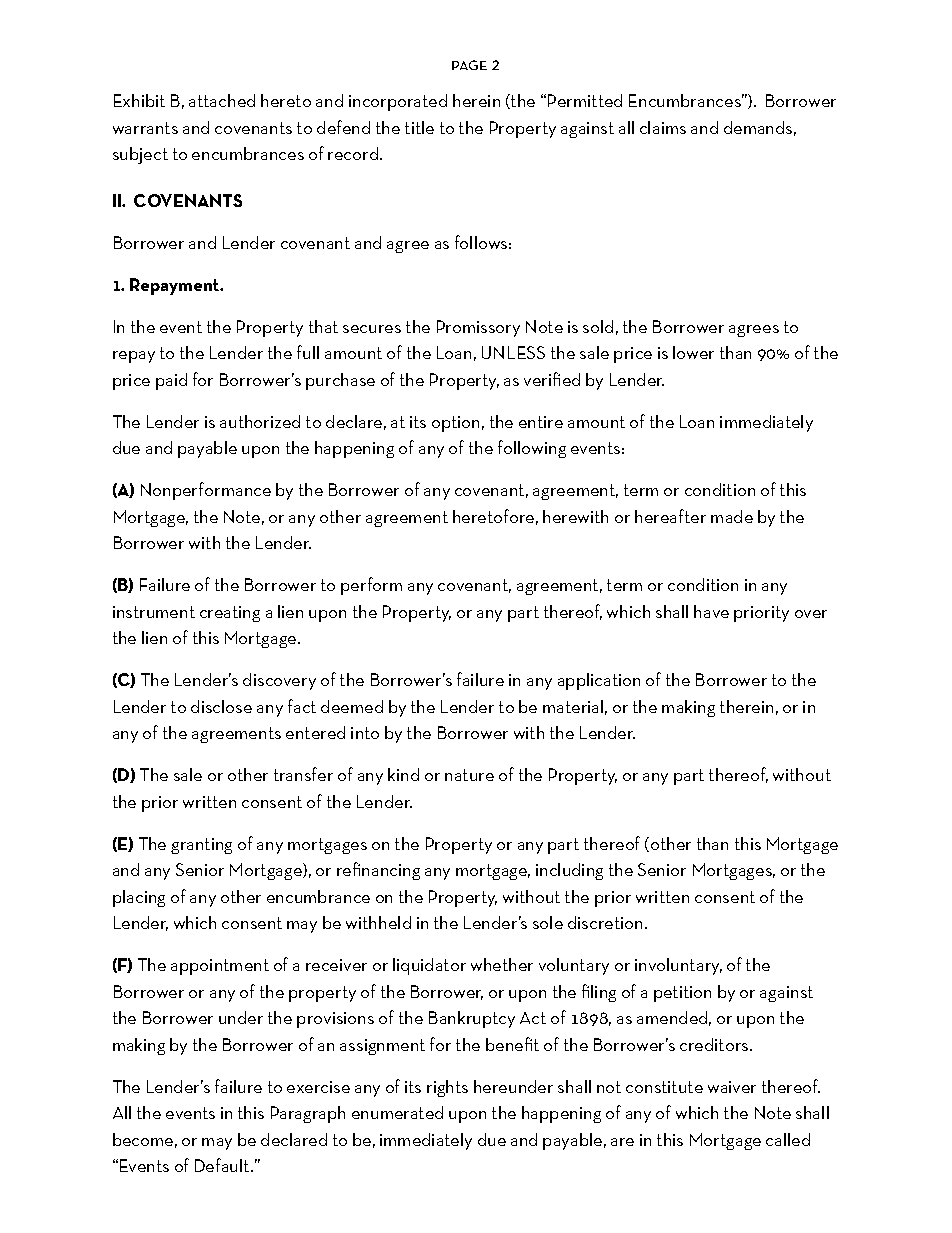  I want to click on claims, so click(663, 127).
